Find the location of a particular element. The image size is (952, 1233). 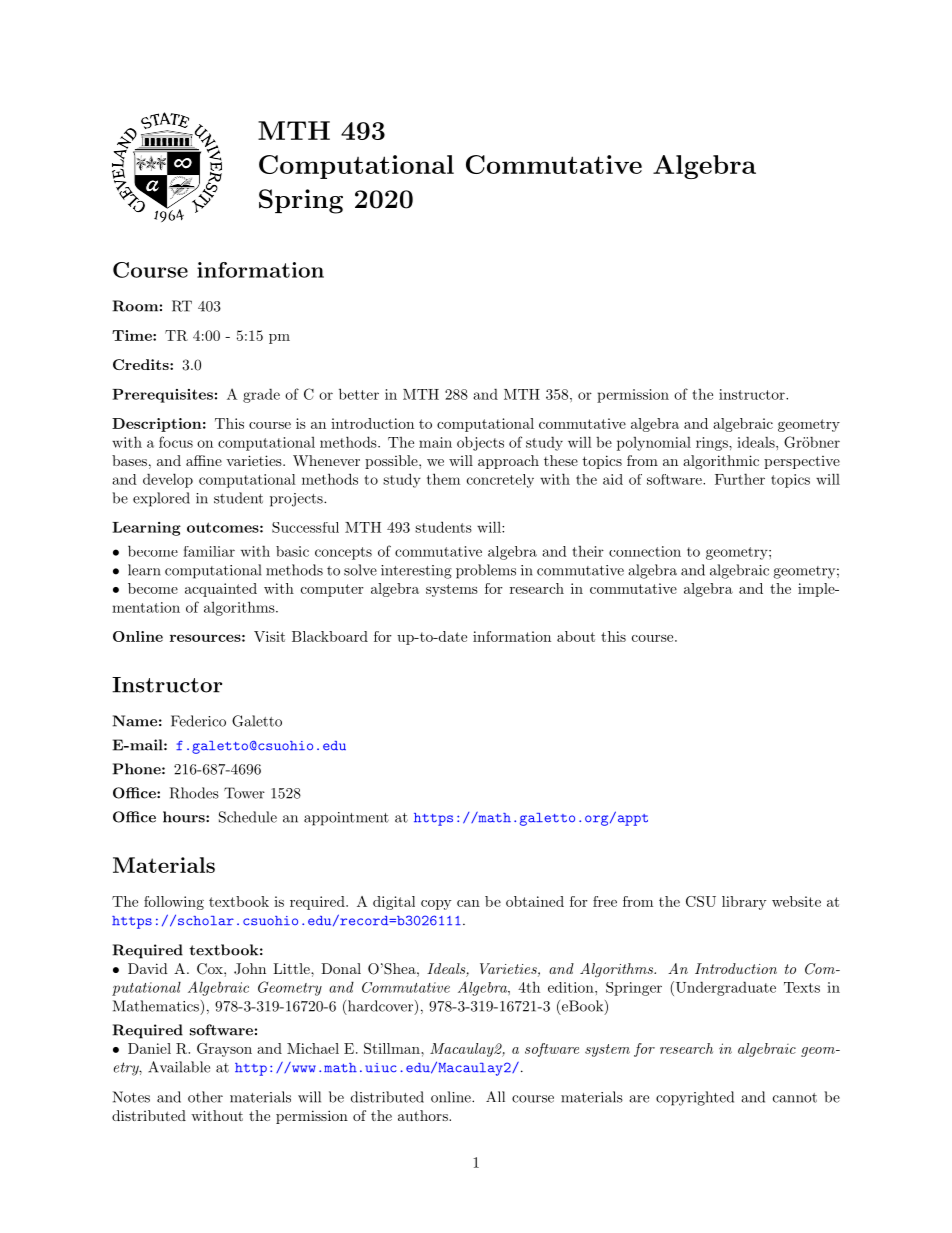

obtained is located at coordinates (535, 901).
